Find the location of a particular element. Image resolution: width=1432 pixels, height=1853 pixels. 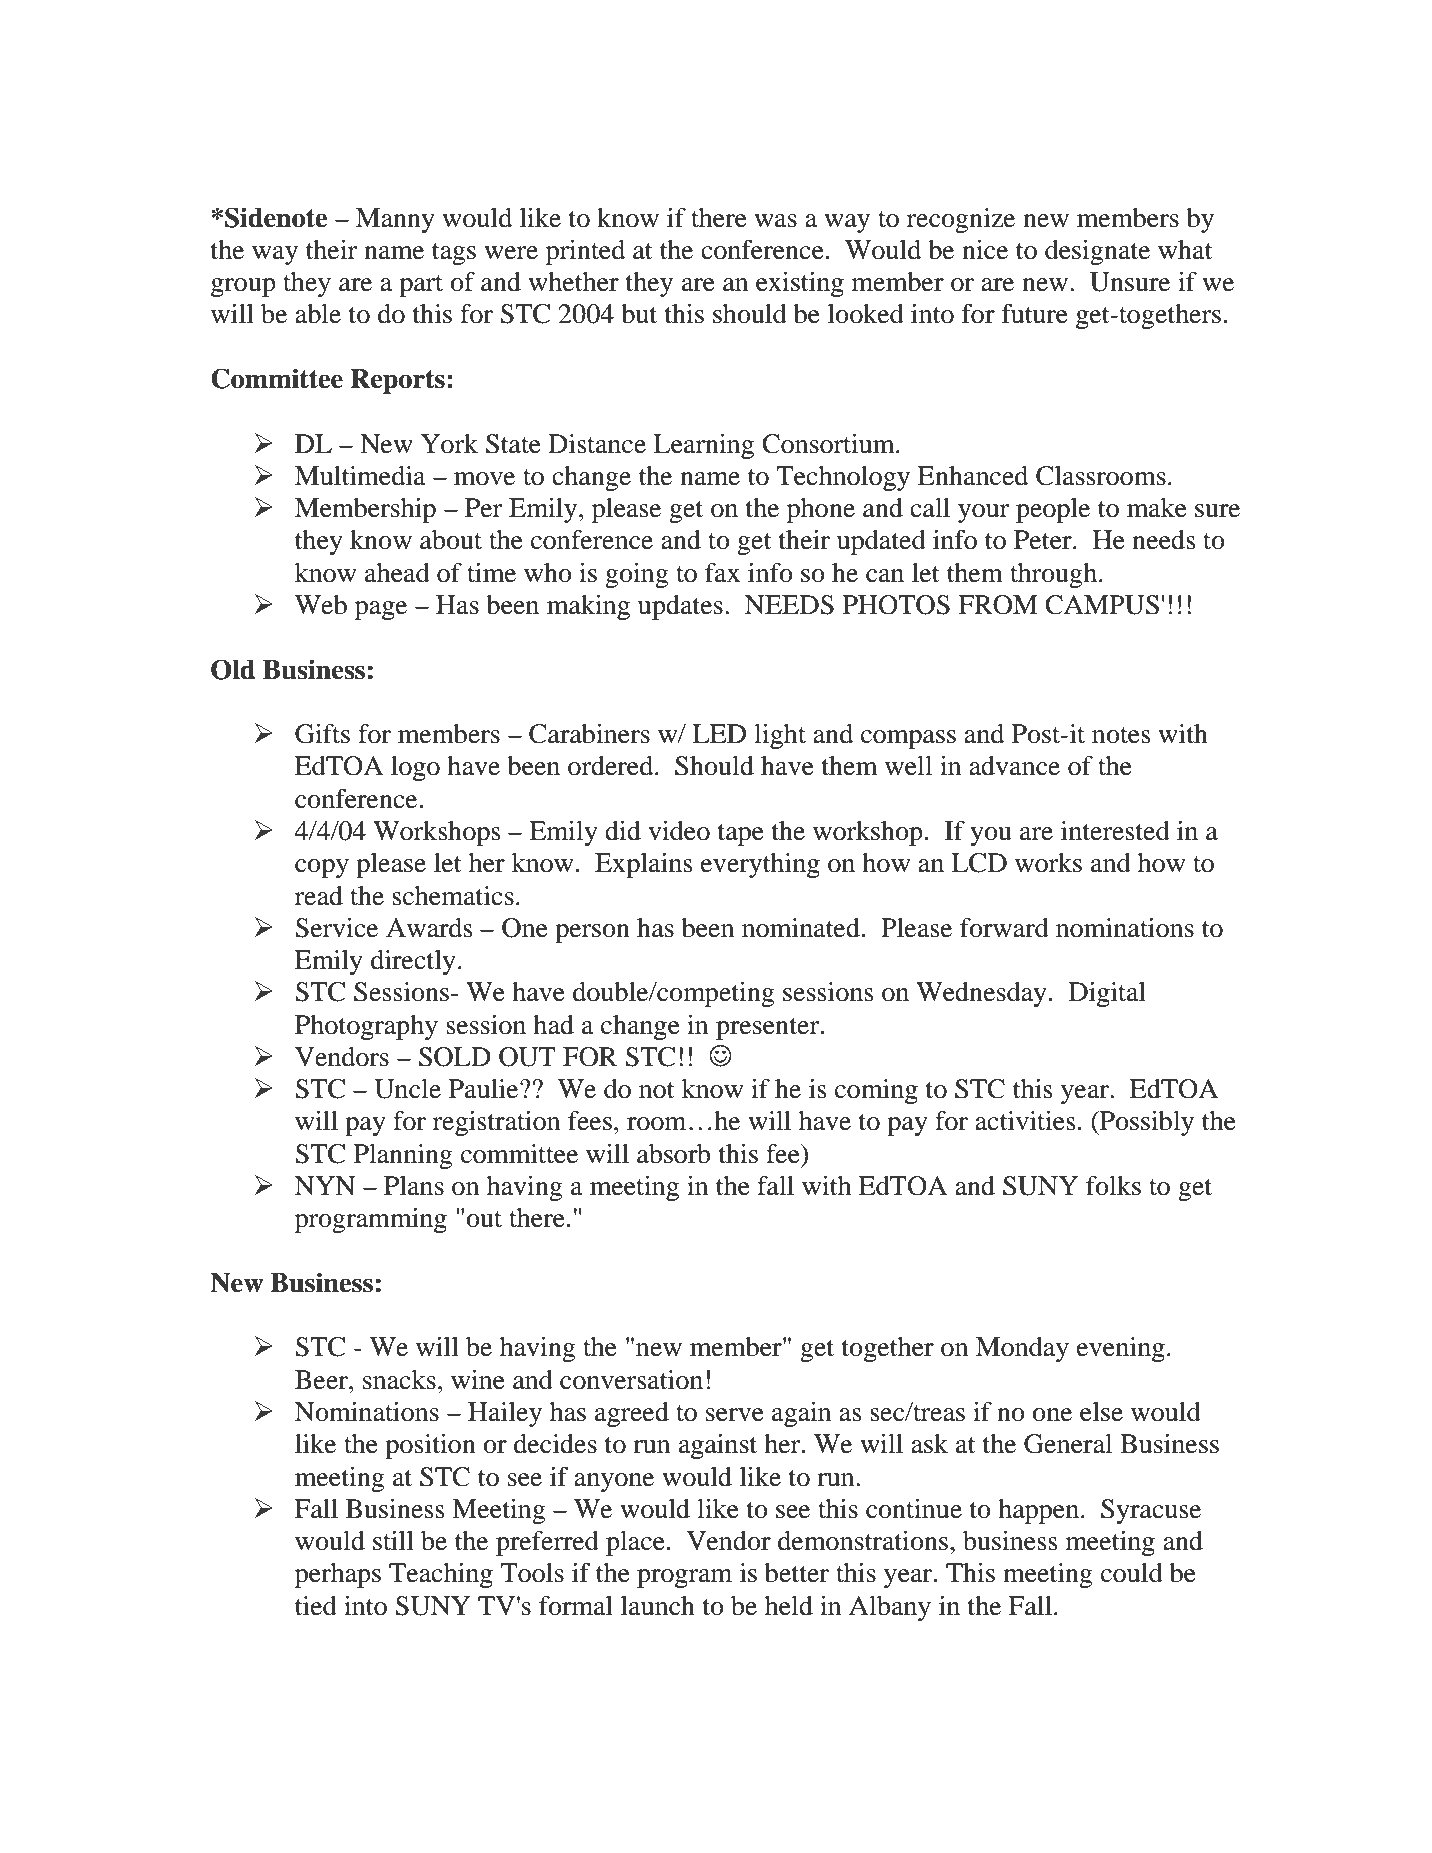

everything is located at coordinates (760, 865).
